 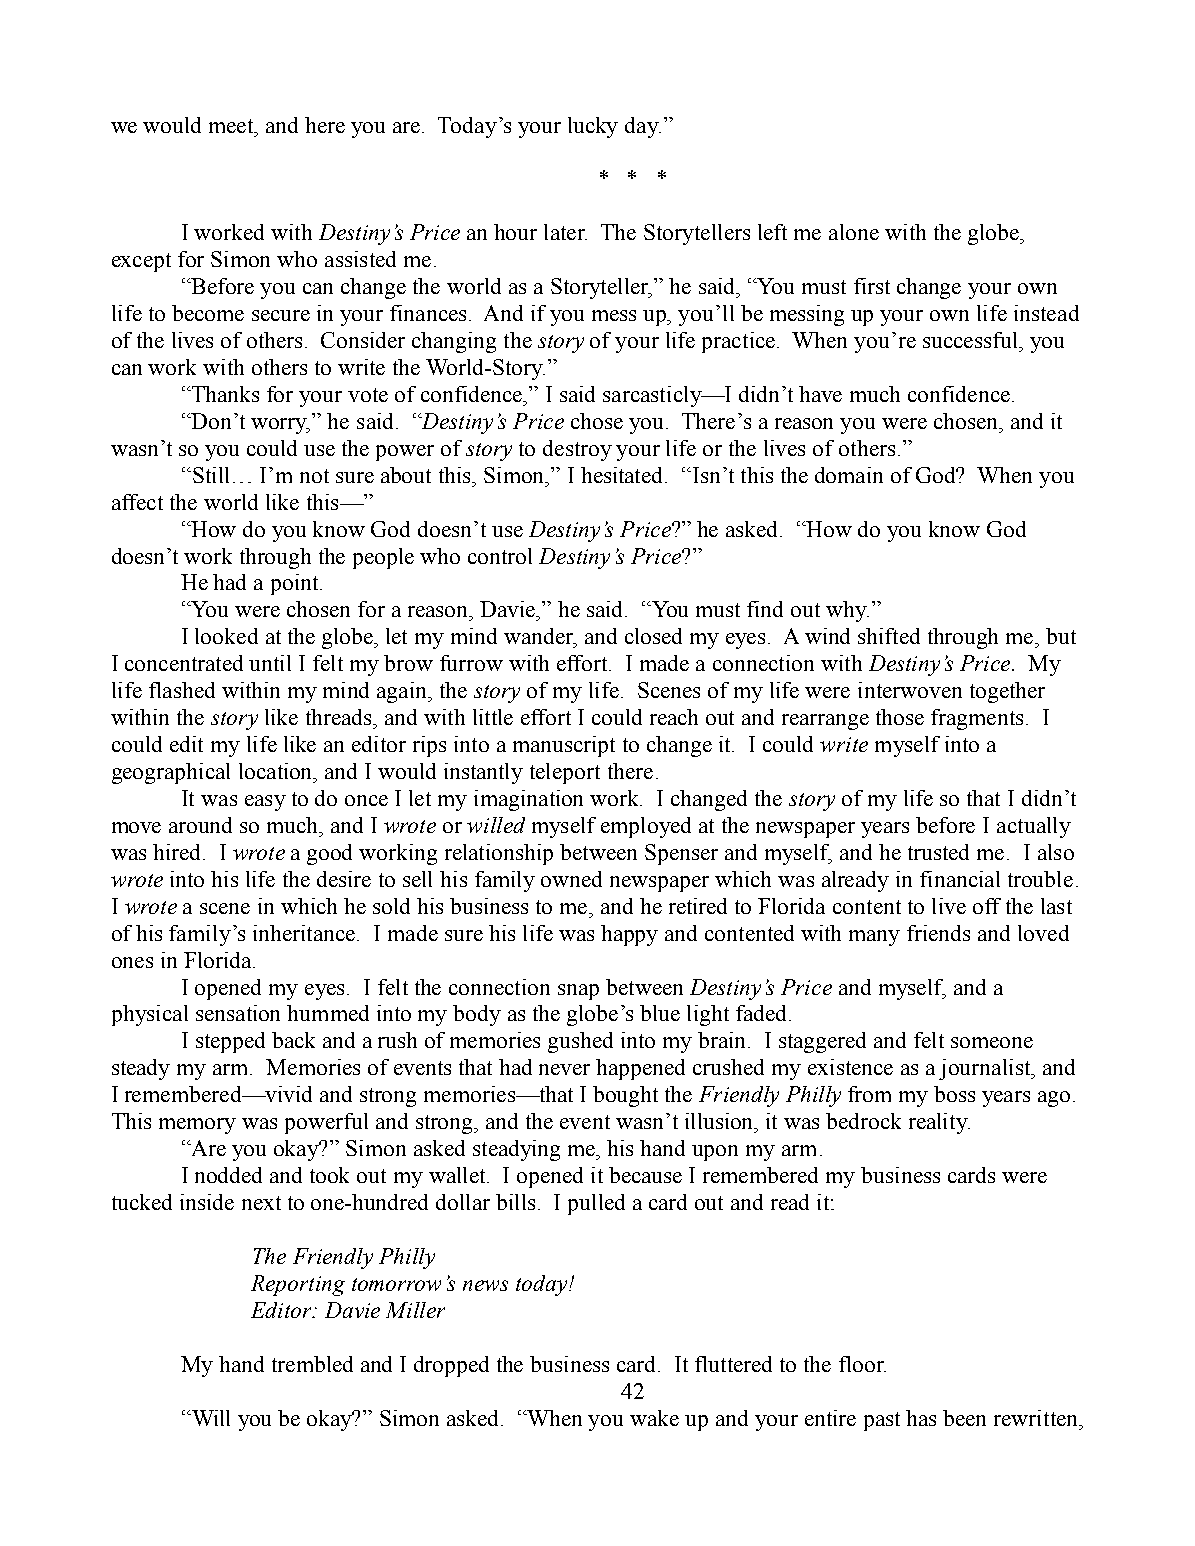 I want to click on wake, so click(x=654, y=1418).
